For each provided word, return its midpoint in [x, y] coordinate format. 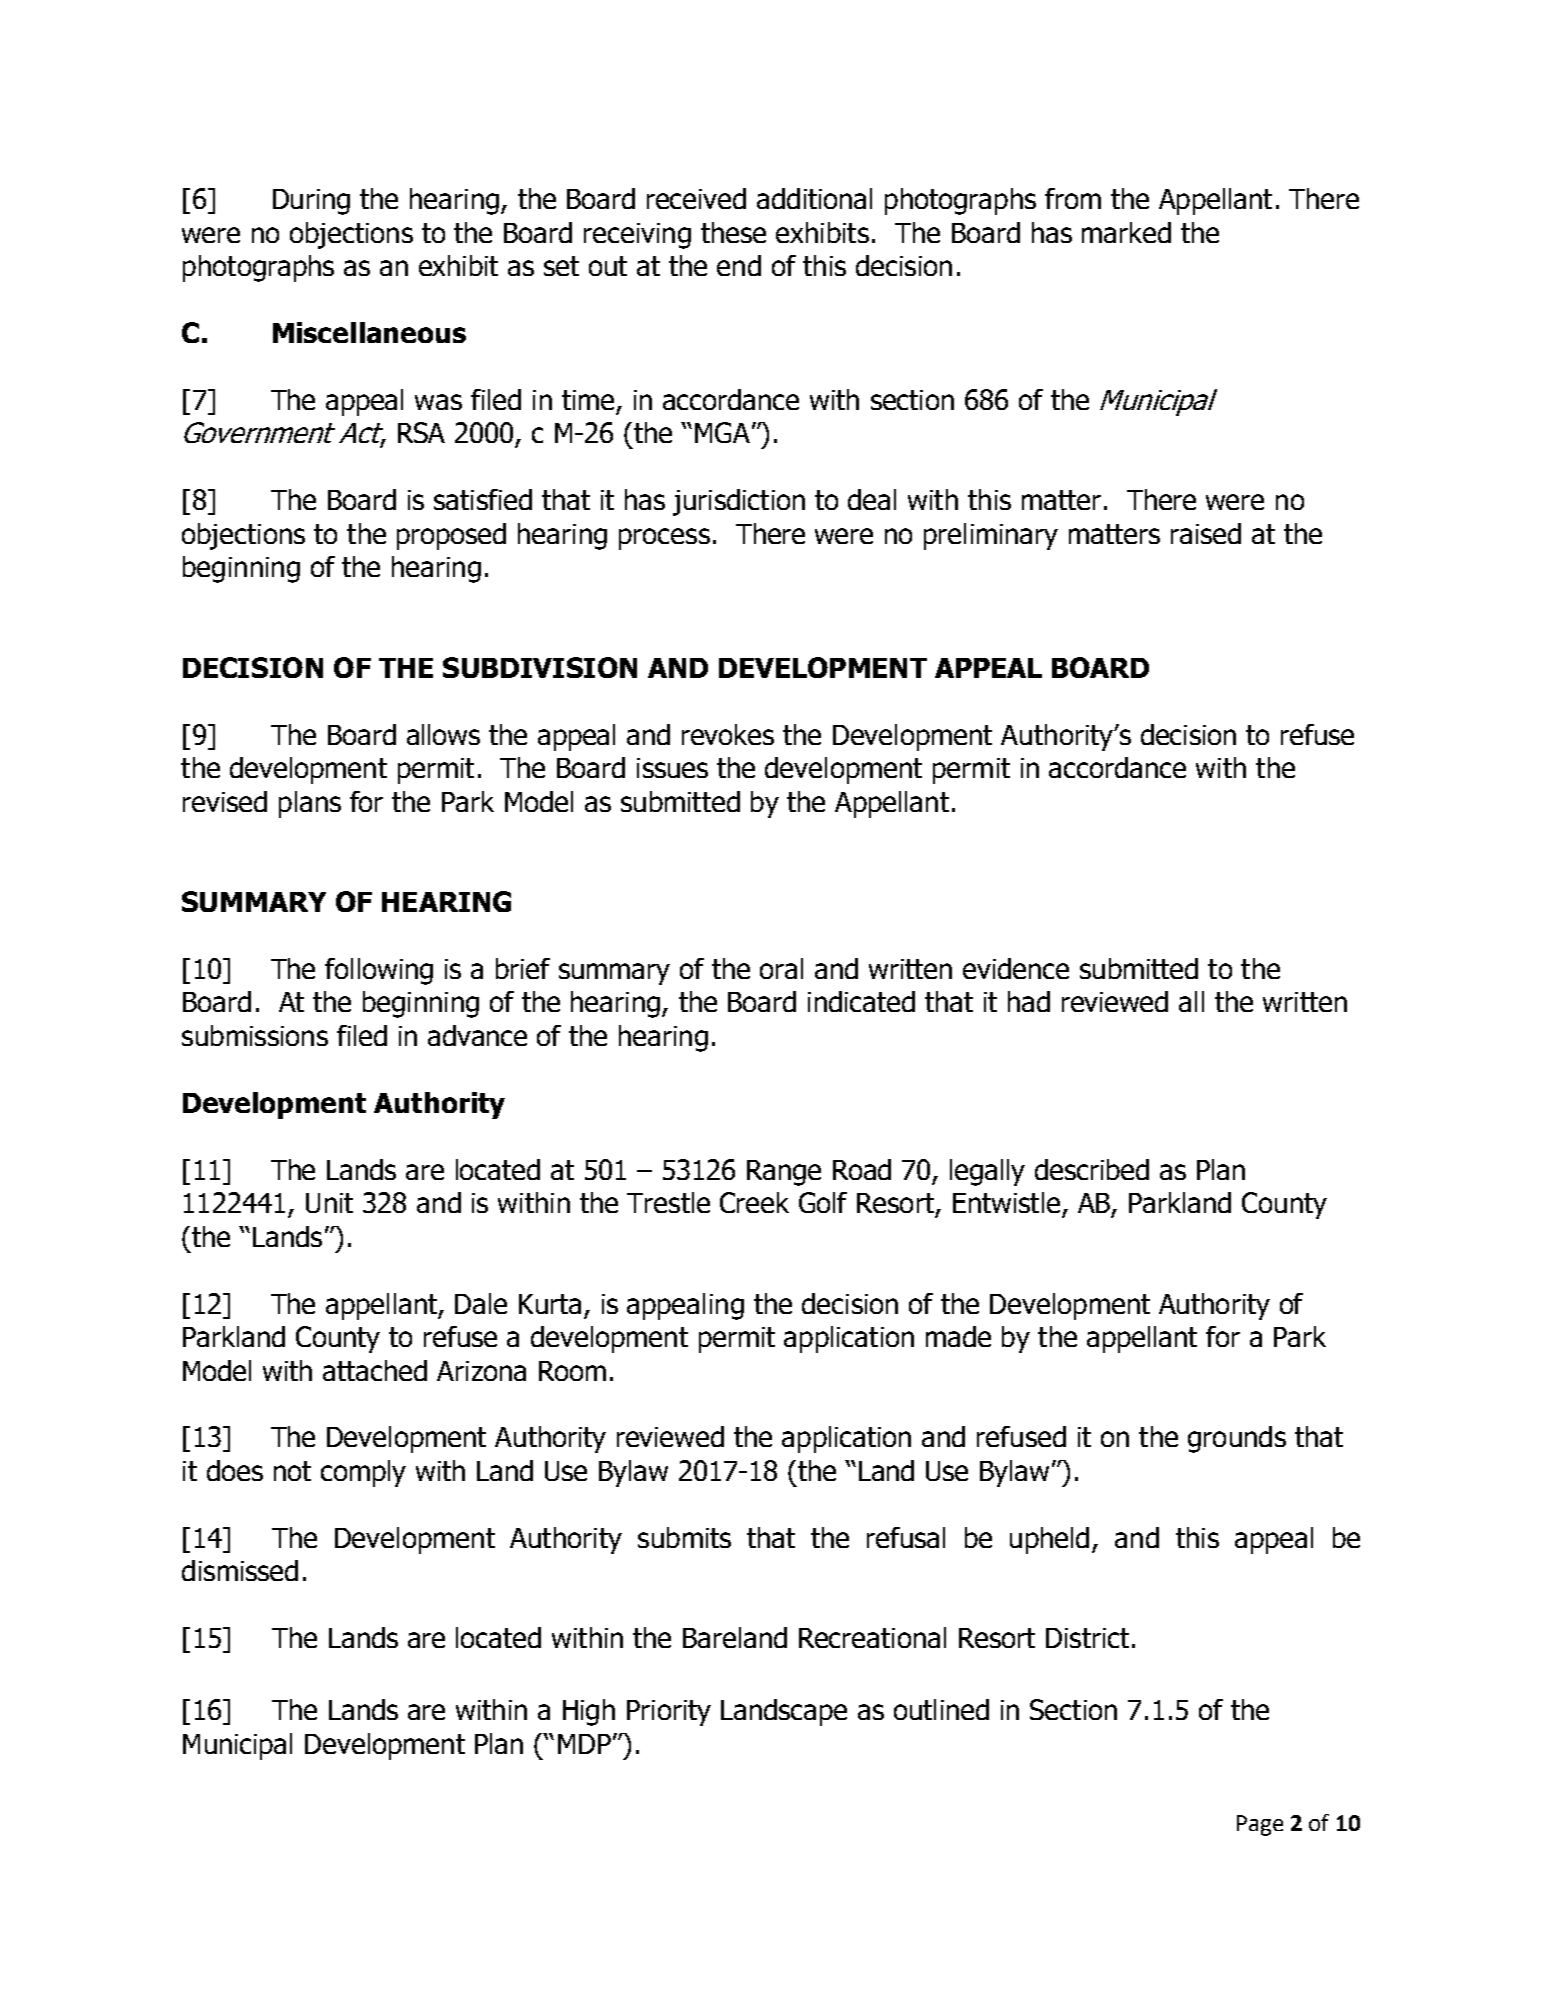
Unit [329, 1203]
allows [443, 734]
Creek [754, 1202]
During [311, 202]
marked [1126, 232]
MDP [584, 1744]
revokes [728, 734]
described [1092, 1169]
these [733, 232]
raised [1206, 533]
